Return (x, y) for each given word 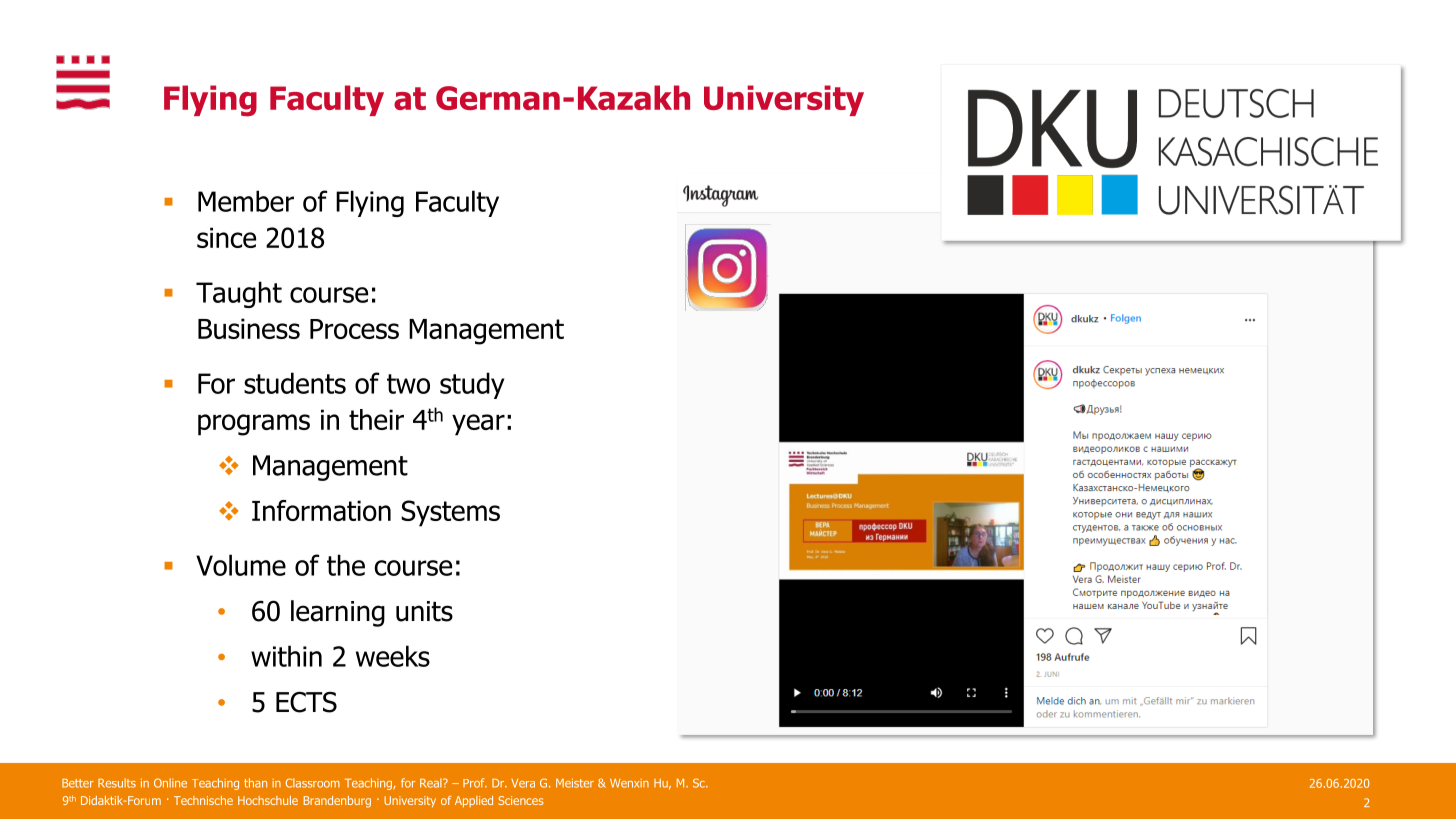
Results (117, 783)
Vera (523, 783)
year (478, 425)
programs (254, 425)
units (424, 611)
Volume (241, 565)
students (295, 383)
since (226, 237)
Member (246, 201)
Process (354, 329)
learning (338, 613)
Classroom (313, 783)
